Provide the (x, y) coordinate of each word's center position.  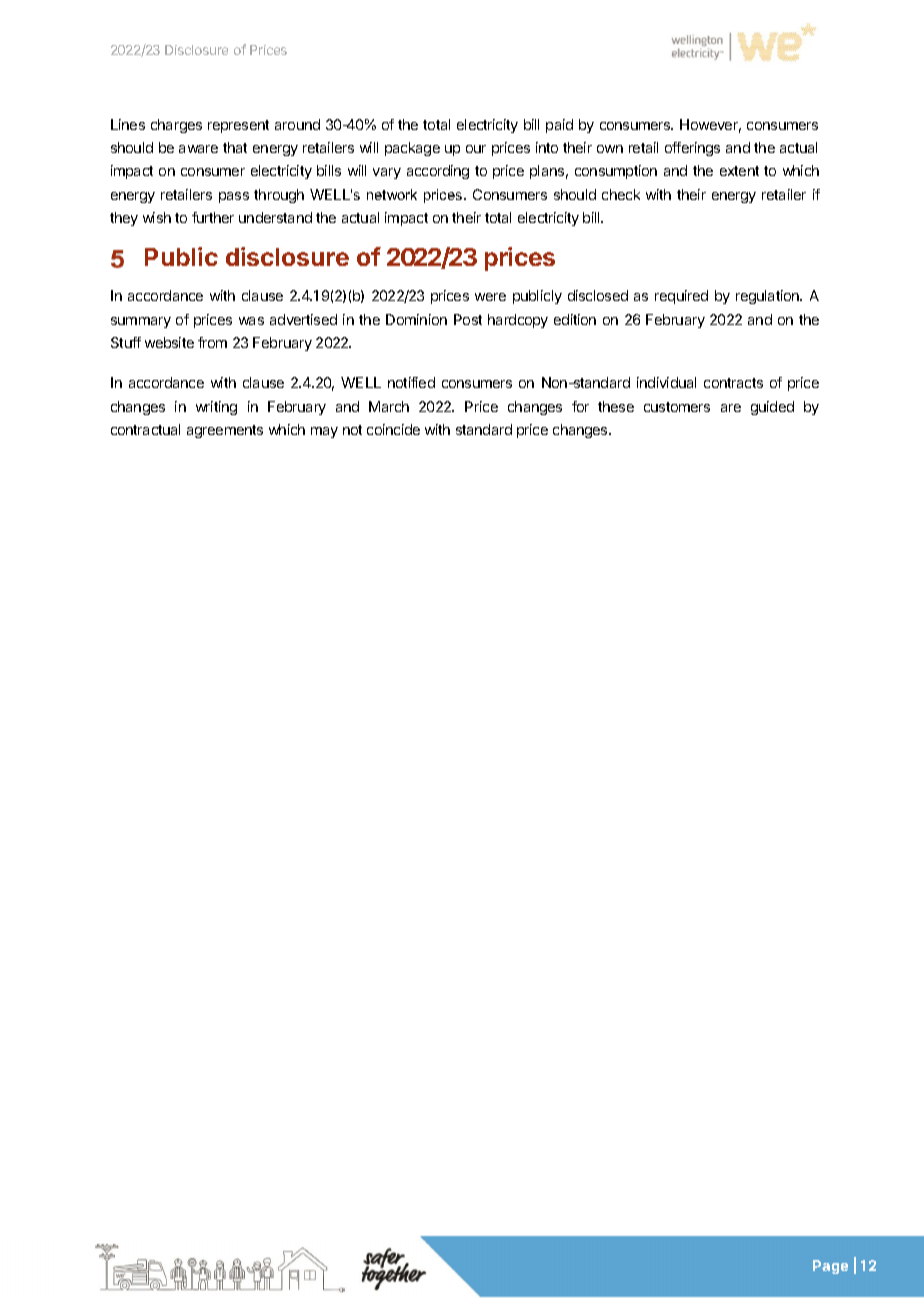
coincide (393, 429)
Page (830, 1267)
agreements (225, 431)
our (476, 149)
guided (772, 408)
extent (739, 171)
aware (198, 149)
